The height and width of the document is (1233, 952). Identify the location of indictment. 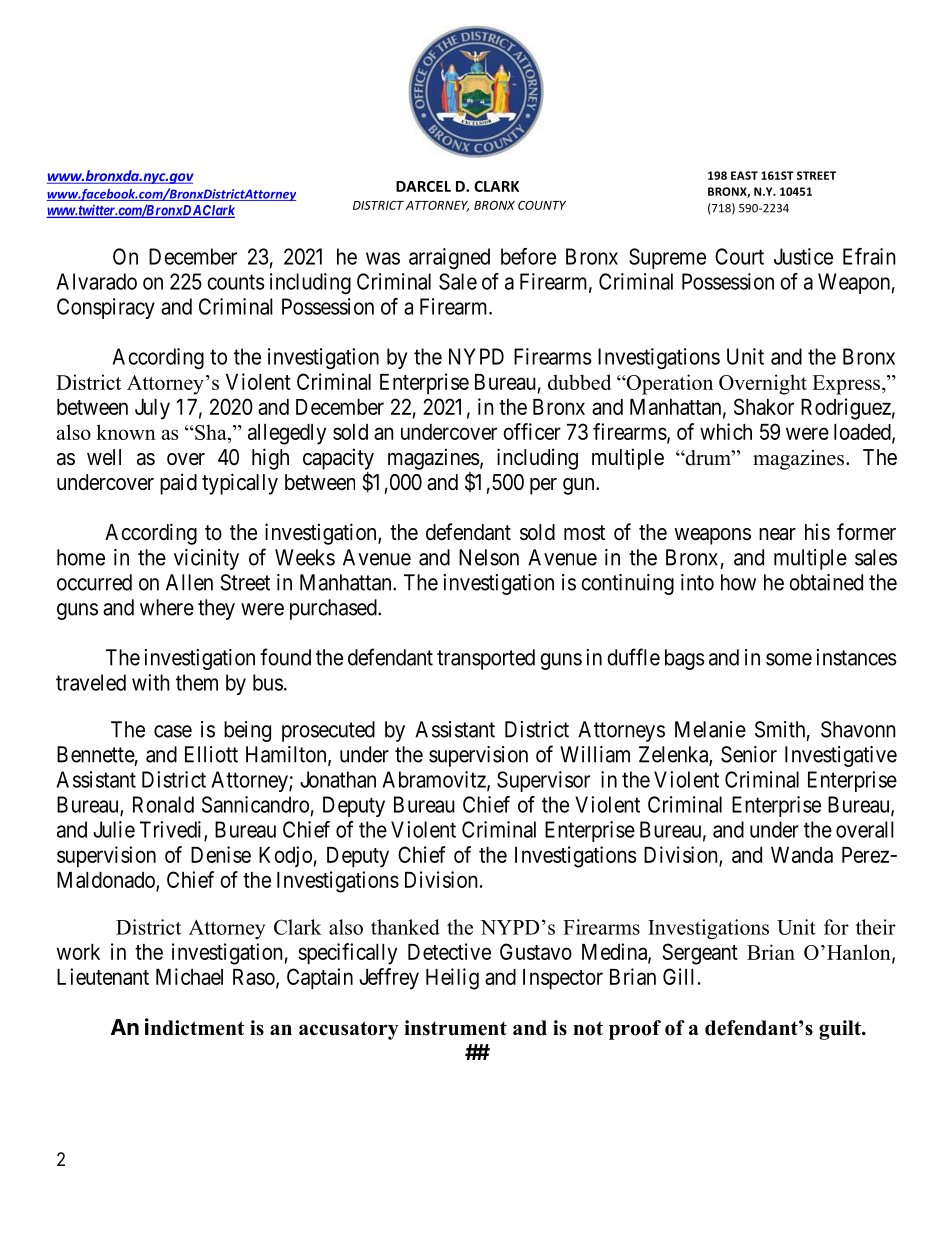
(194, 1027).
